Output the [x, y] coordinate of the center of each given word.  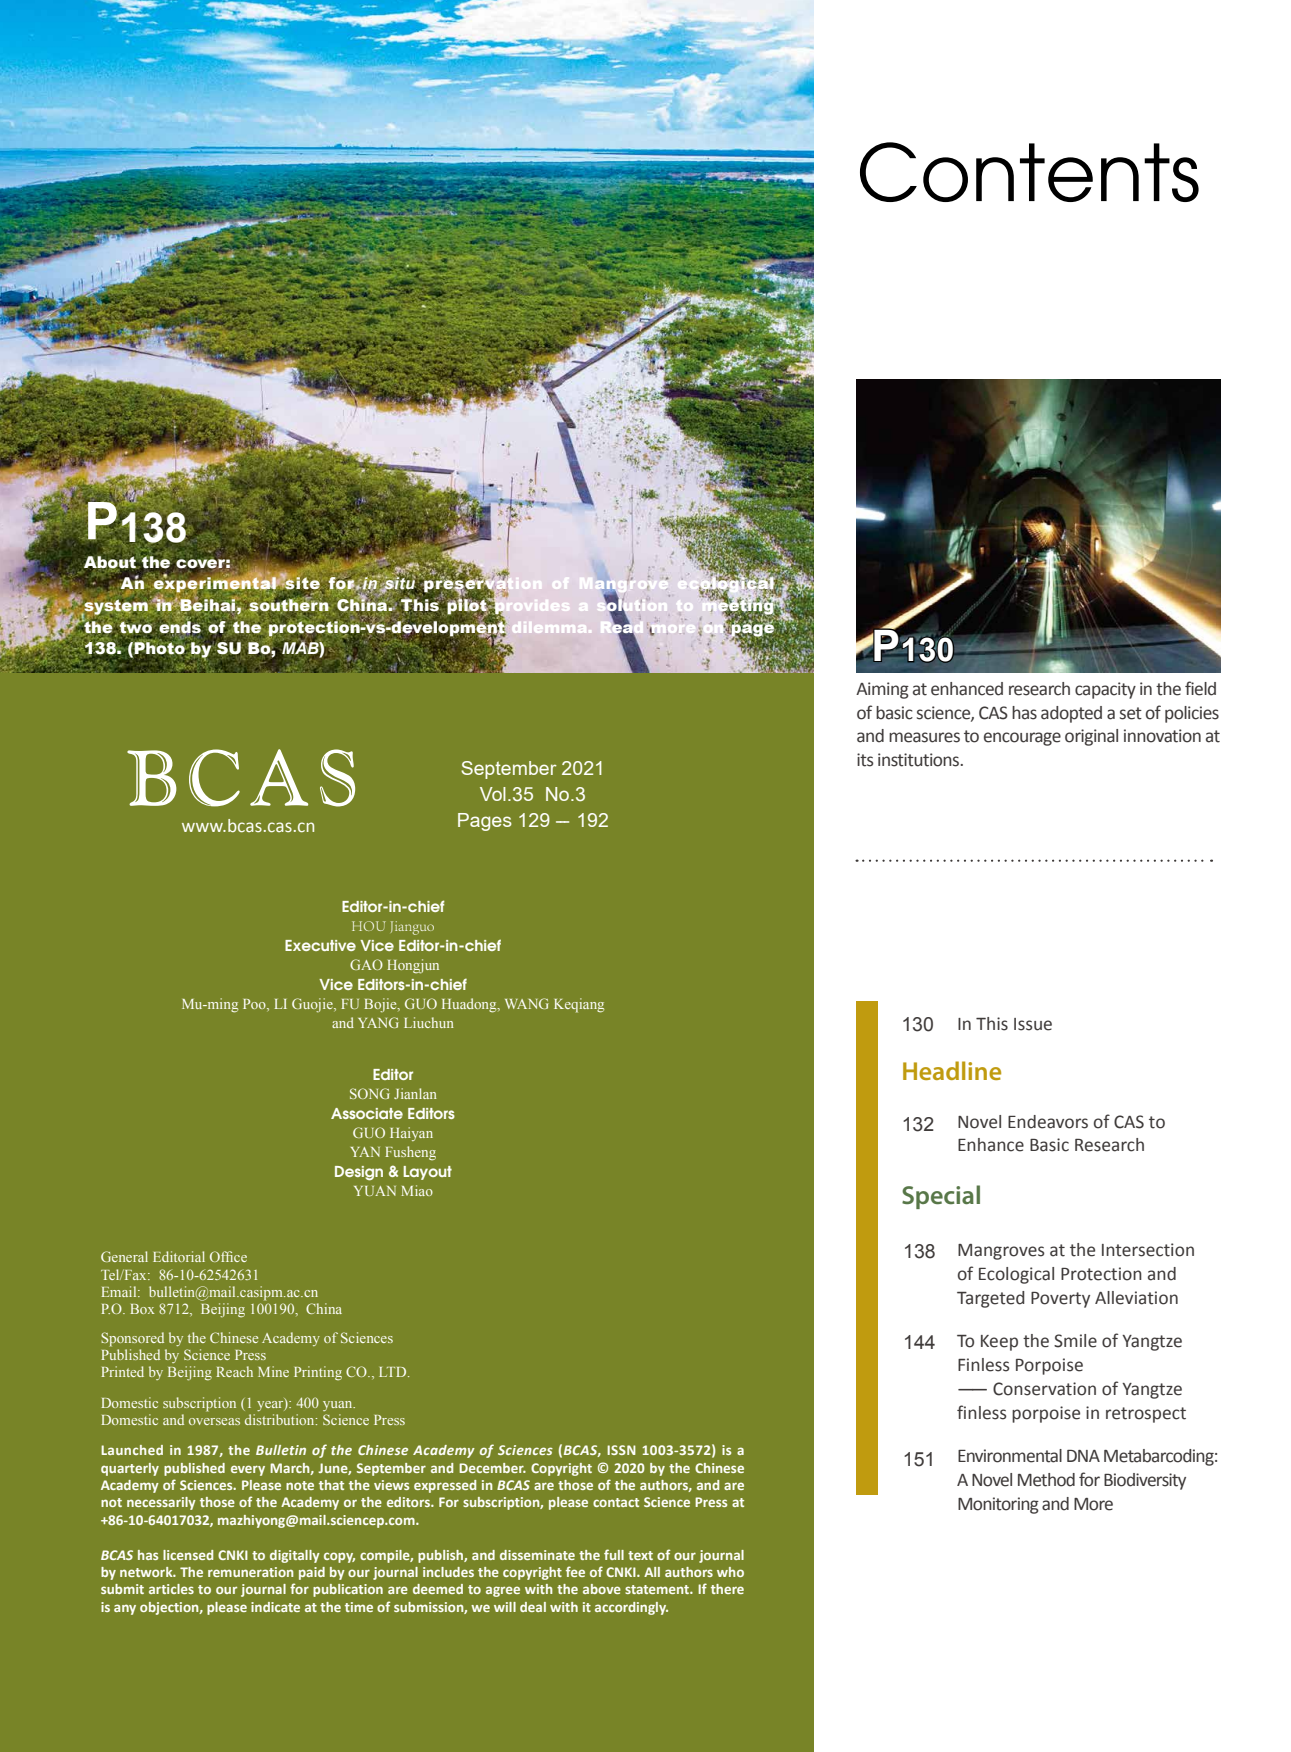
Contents [1029, 172]
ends [181, 627]
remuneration [251, 1572]
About [110, 563]
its [865, 760]
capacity [1105, 690]
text [640, 1555]
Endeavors [1048, 1122]
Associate [367, 1113]
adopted [1071, 714]
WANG [527, 1003]
